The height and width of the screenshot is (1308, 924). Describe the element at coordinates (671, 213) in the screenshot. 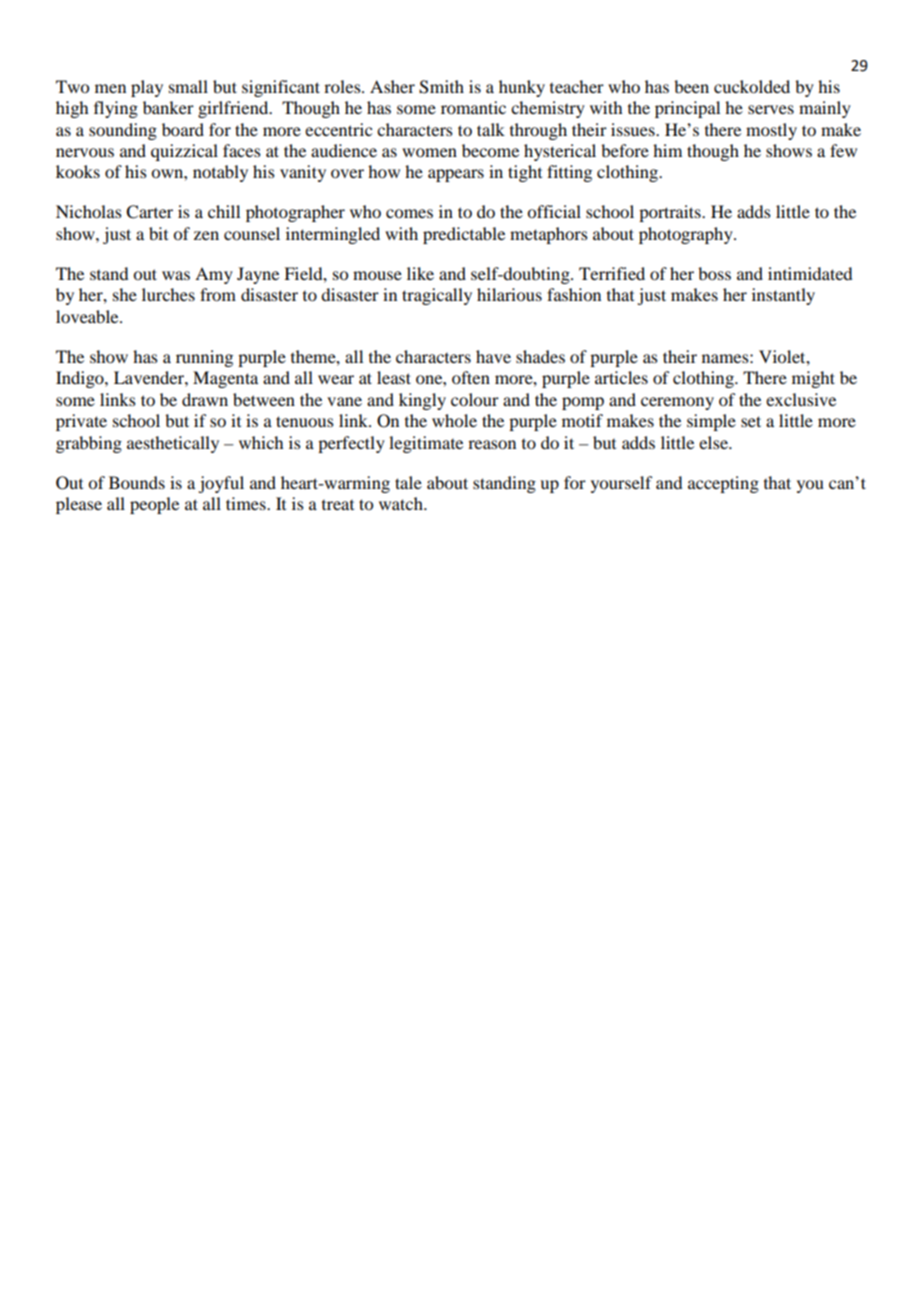

I see `portraits` at that location.
